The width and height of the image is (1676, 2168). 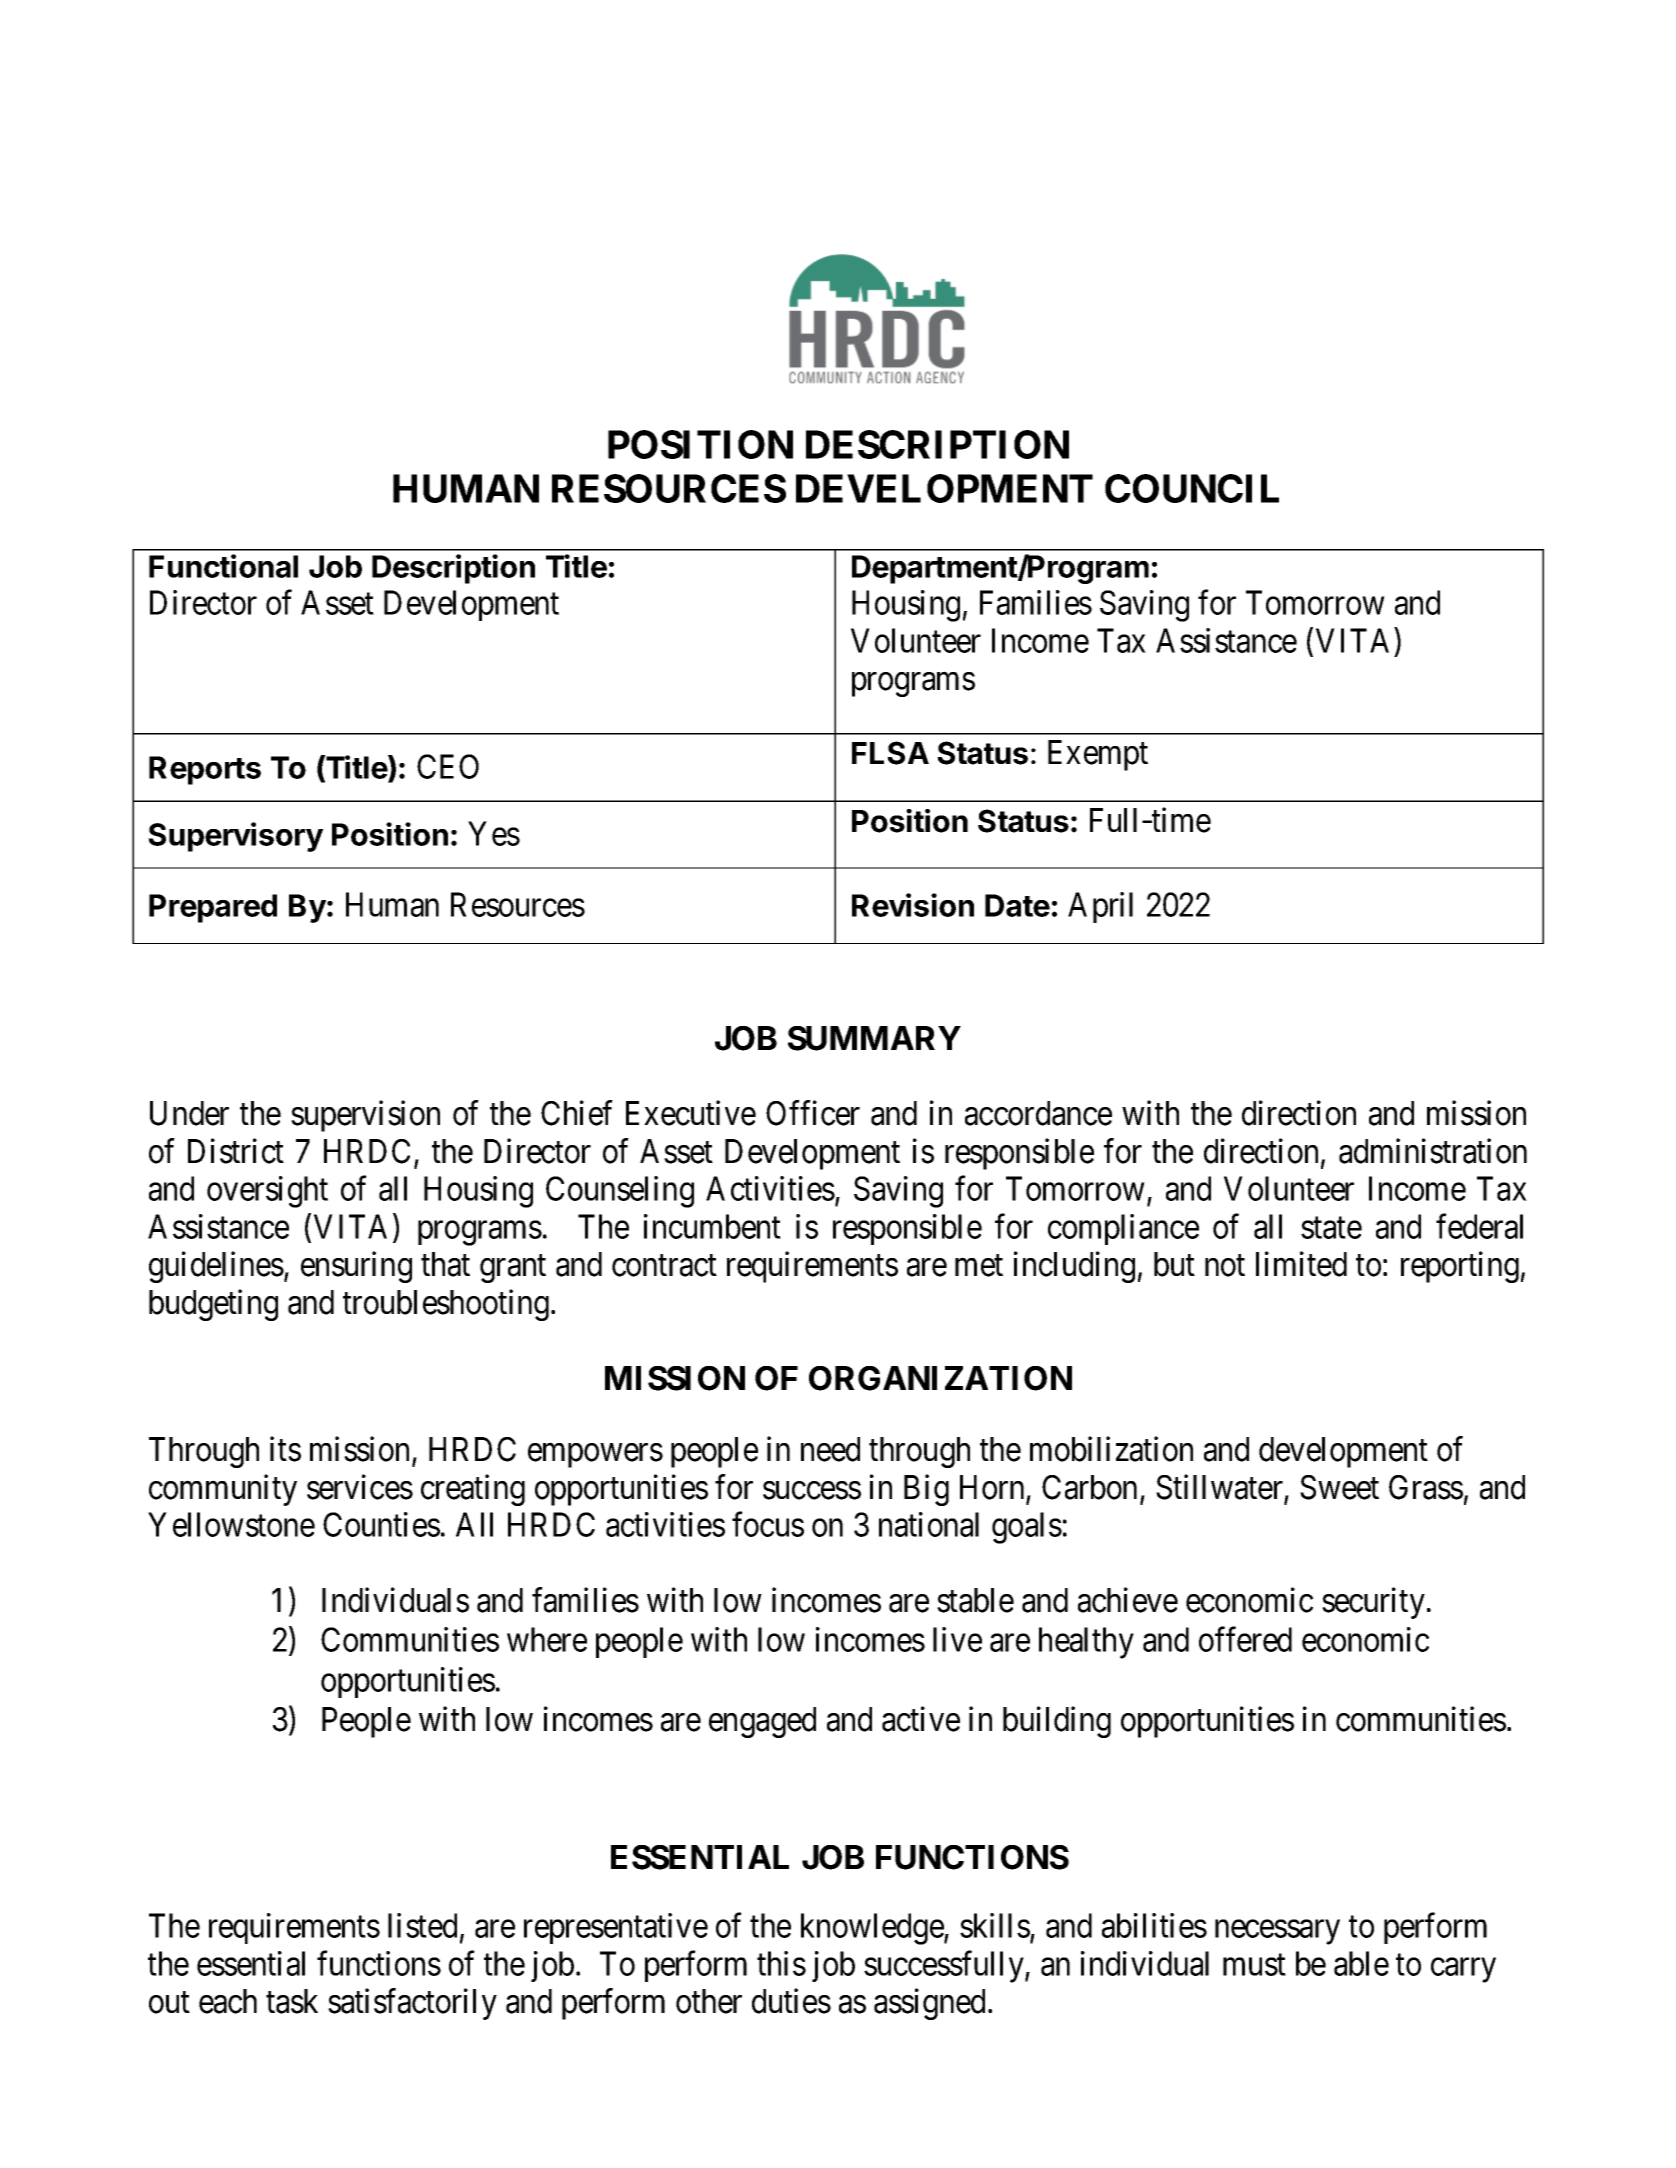 I want to click on COUNCIL, so click(x=1192, y=488).
